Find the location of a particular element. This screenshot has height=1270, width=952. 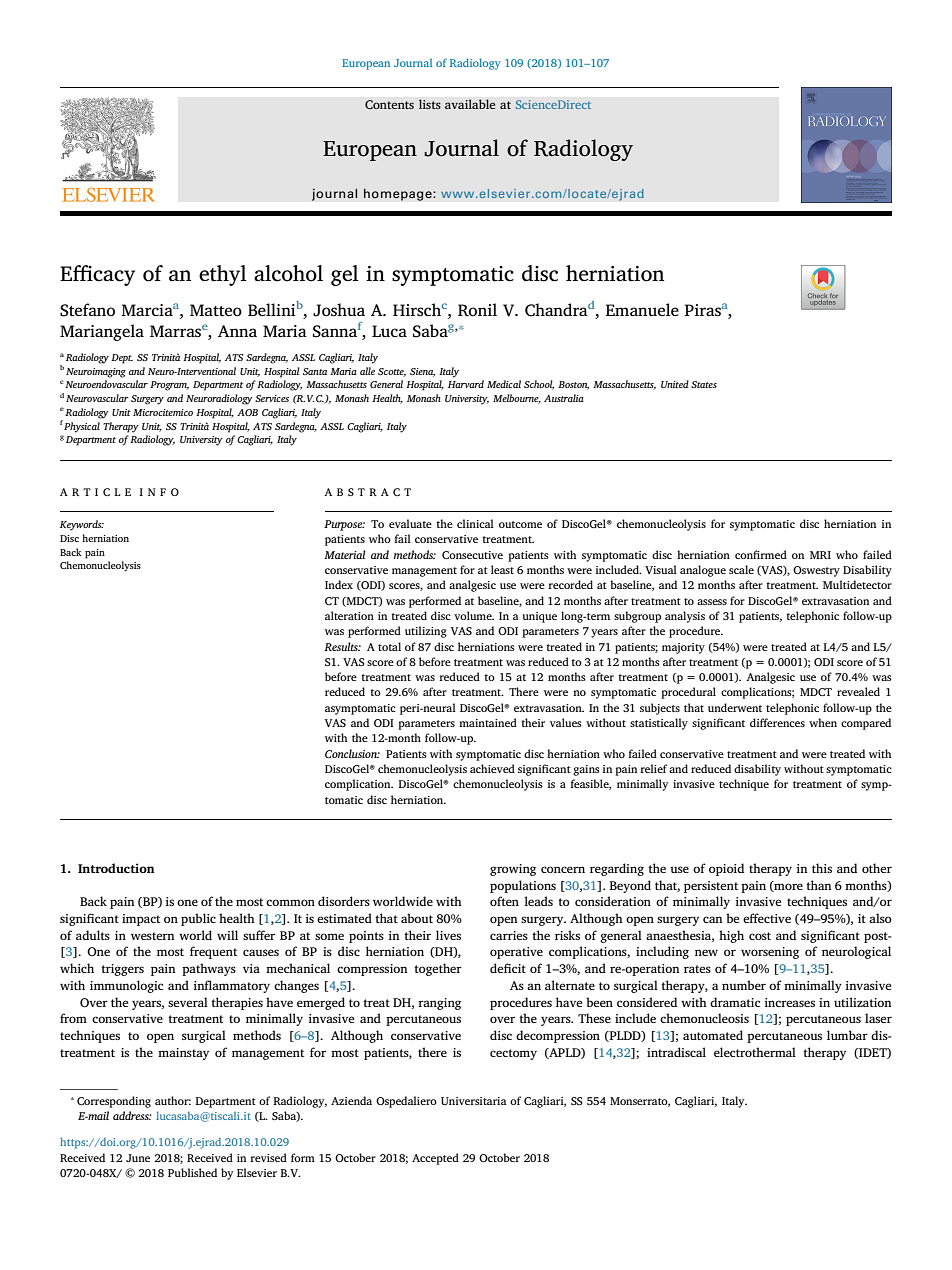

June is located at coordinates (138, 1158).
